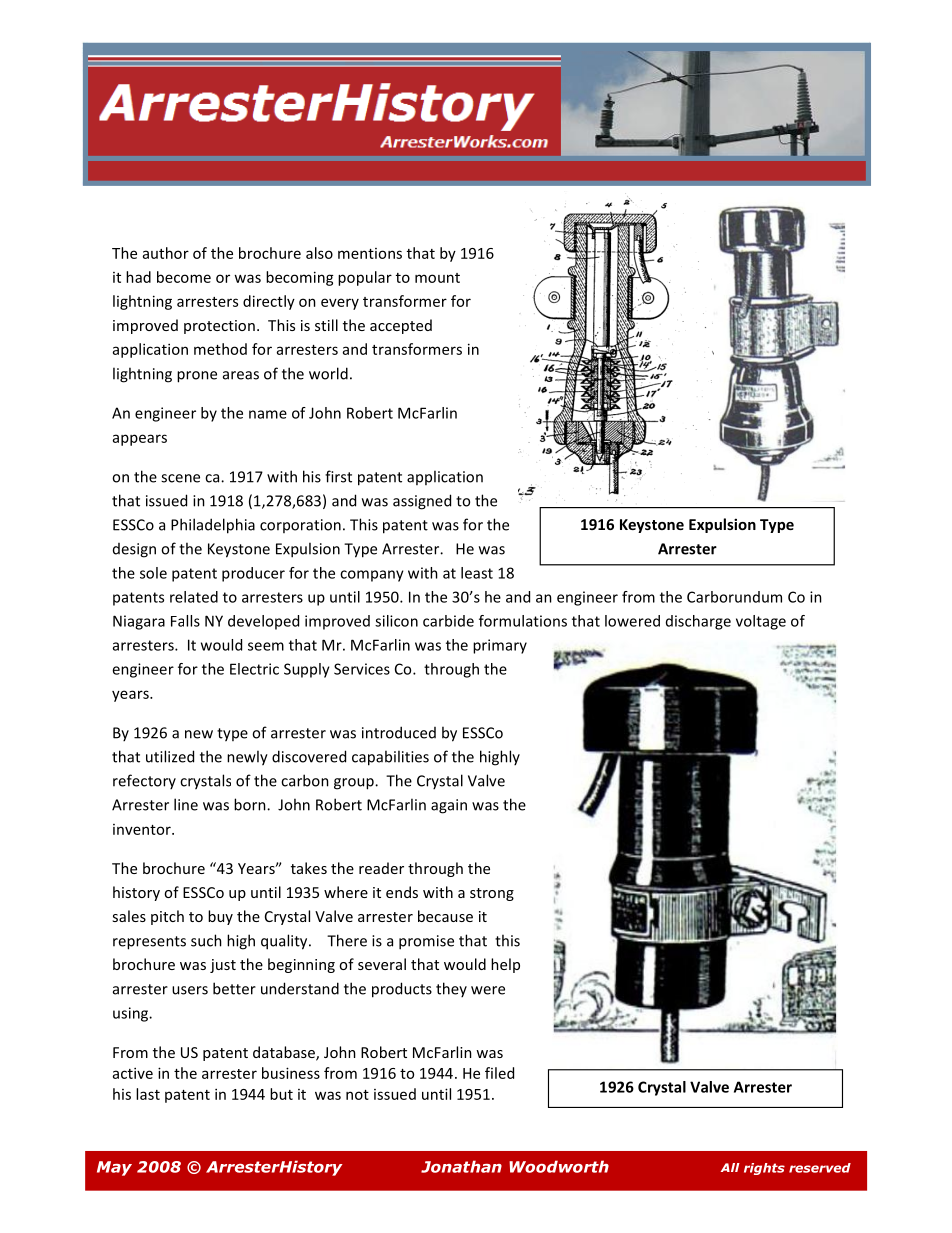  Describe the element at coordinates (422, 502) in the document. I see `assigned` at that location.
